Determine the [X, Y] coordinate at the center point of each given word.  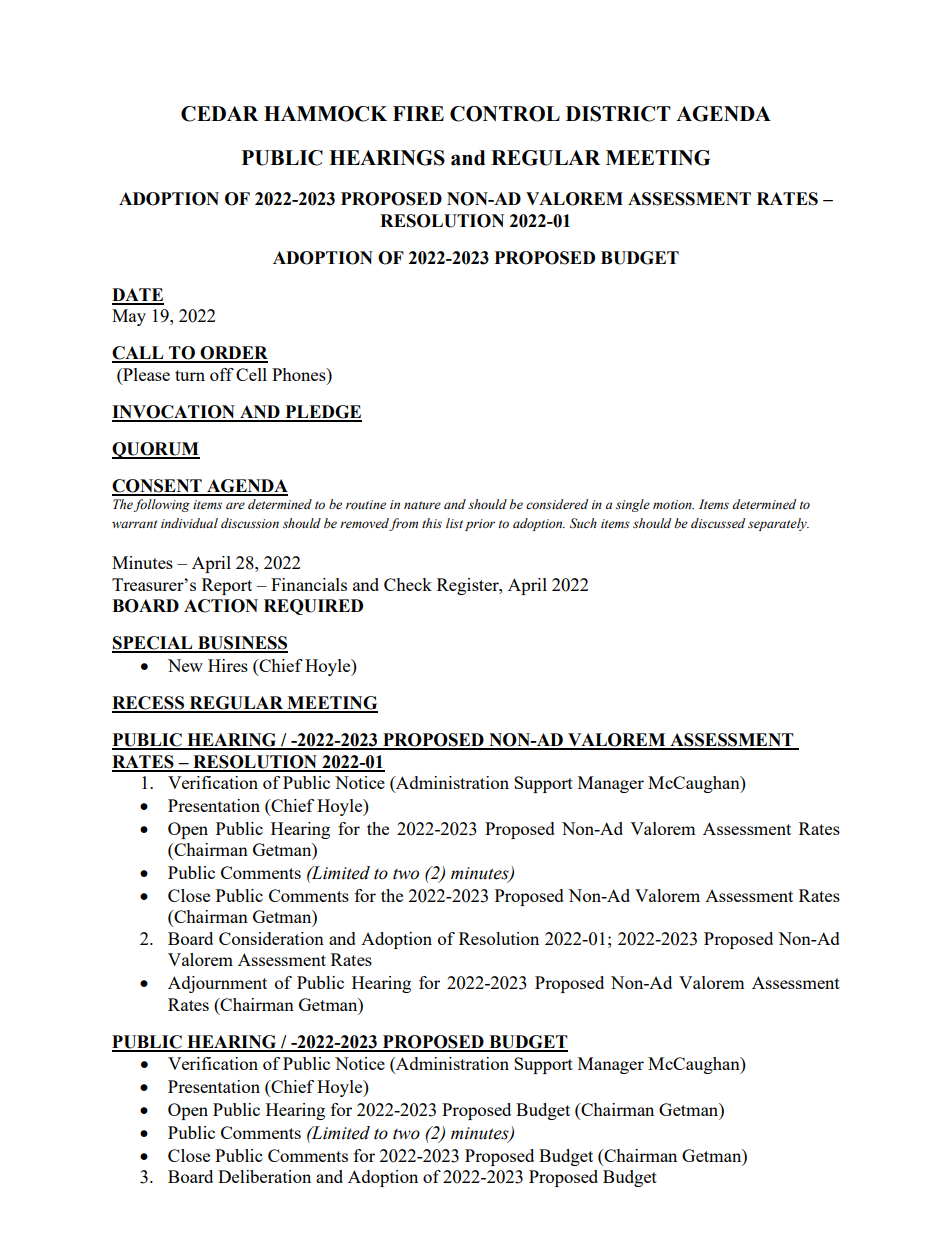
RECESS [149, 704]
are [235, 505]
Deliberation [264, 1176]
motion [673, 505]
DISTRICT [618, 114]
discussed [718, 523]
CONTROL [505, 114]
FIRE [418, 113]
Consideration [271, 938]
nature [422, 505]
